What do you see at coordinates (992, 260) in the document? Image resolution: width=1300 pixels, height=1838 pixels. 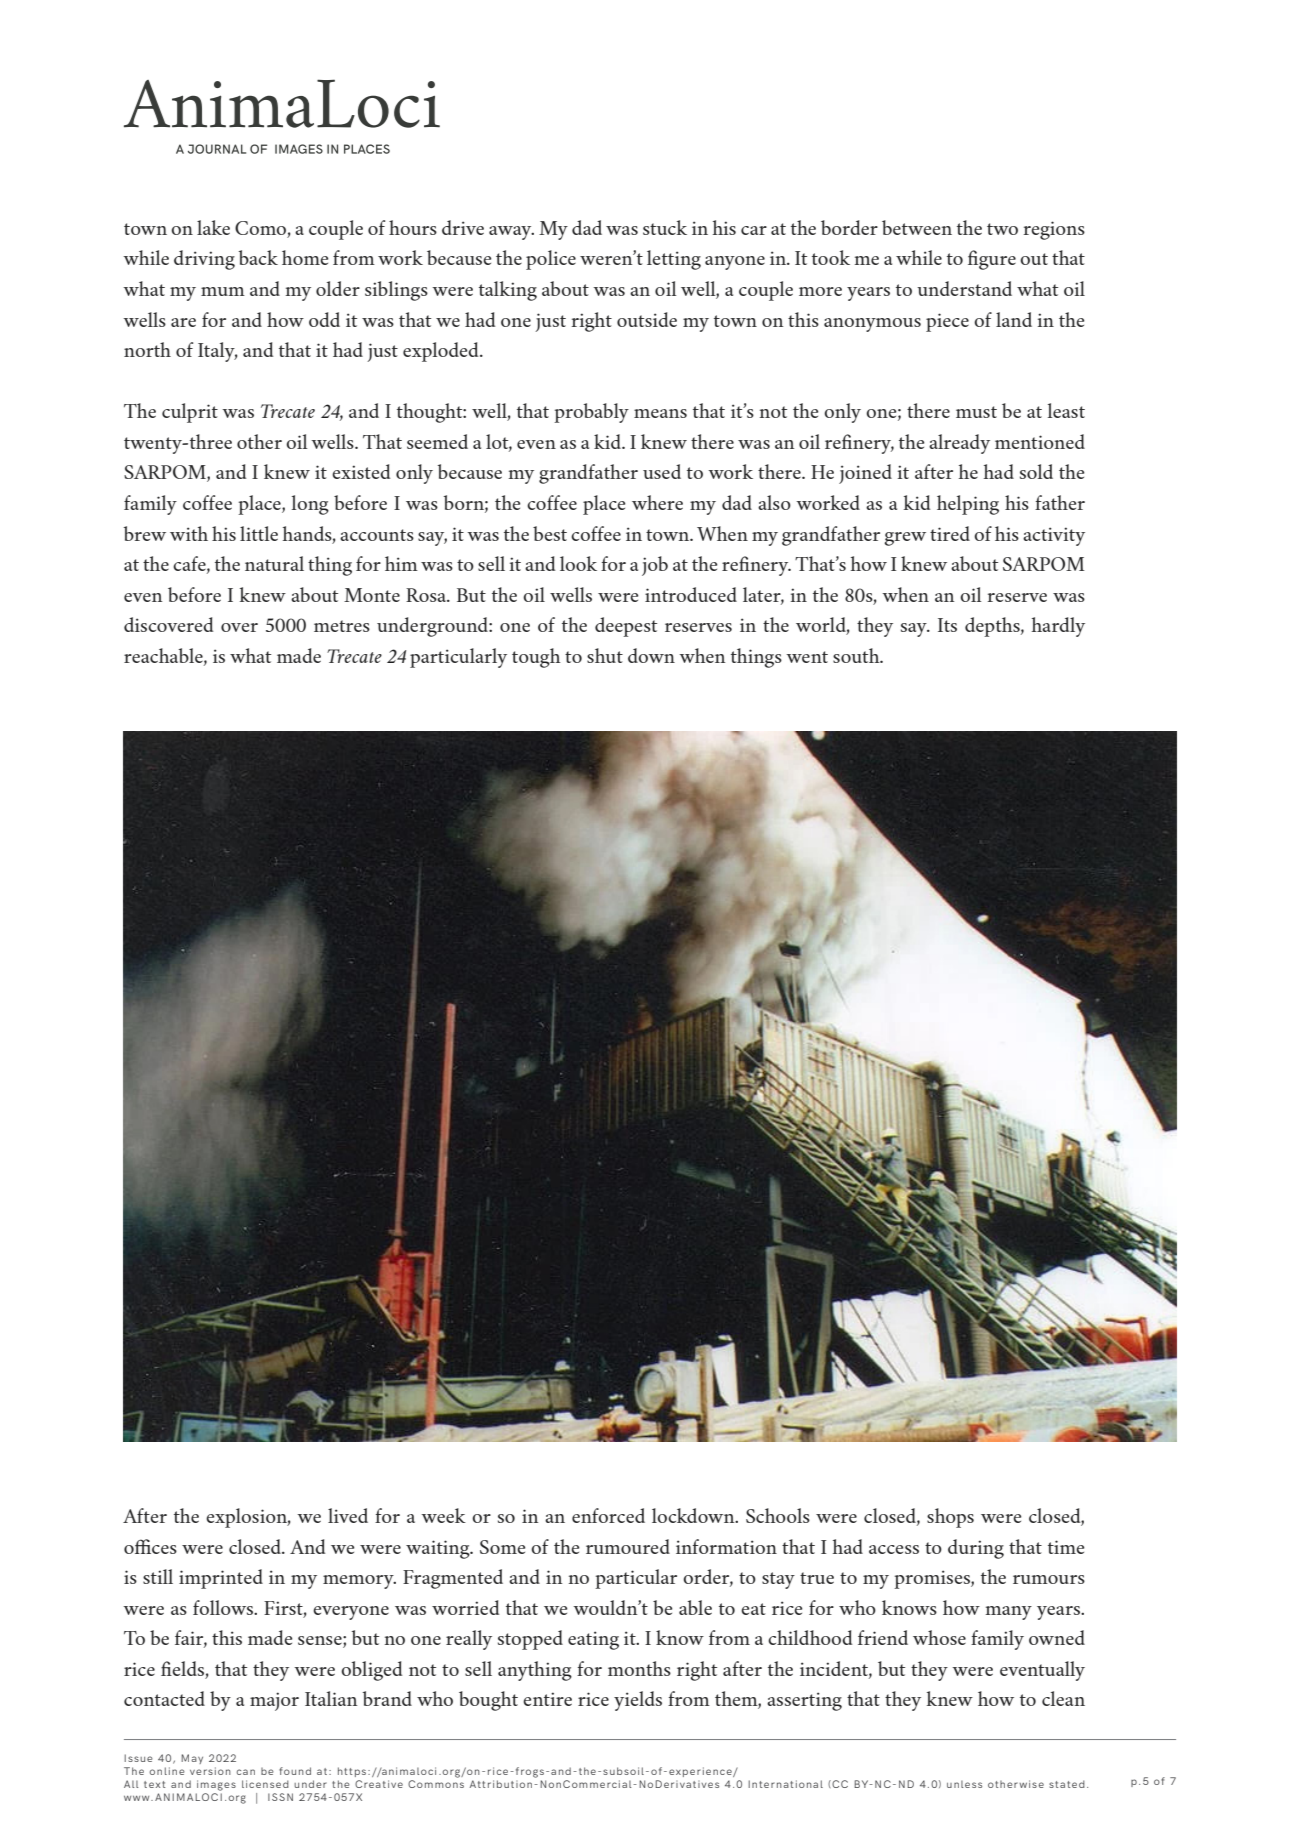 I see `figure` at bounding box center [992, 260].
